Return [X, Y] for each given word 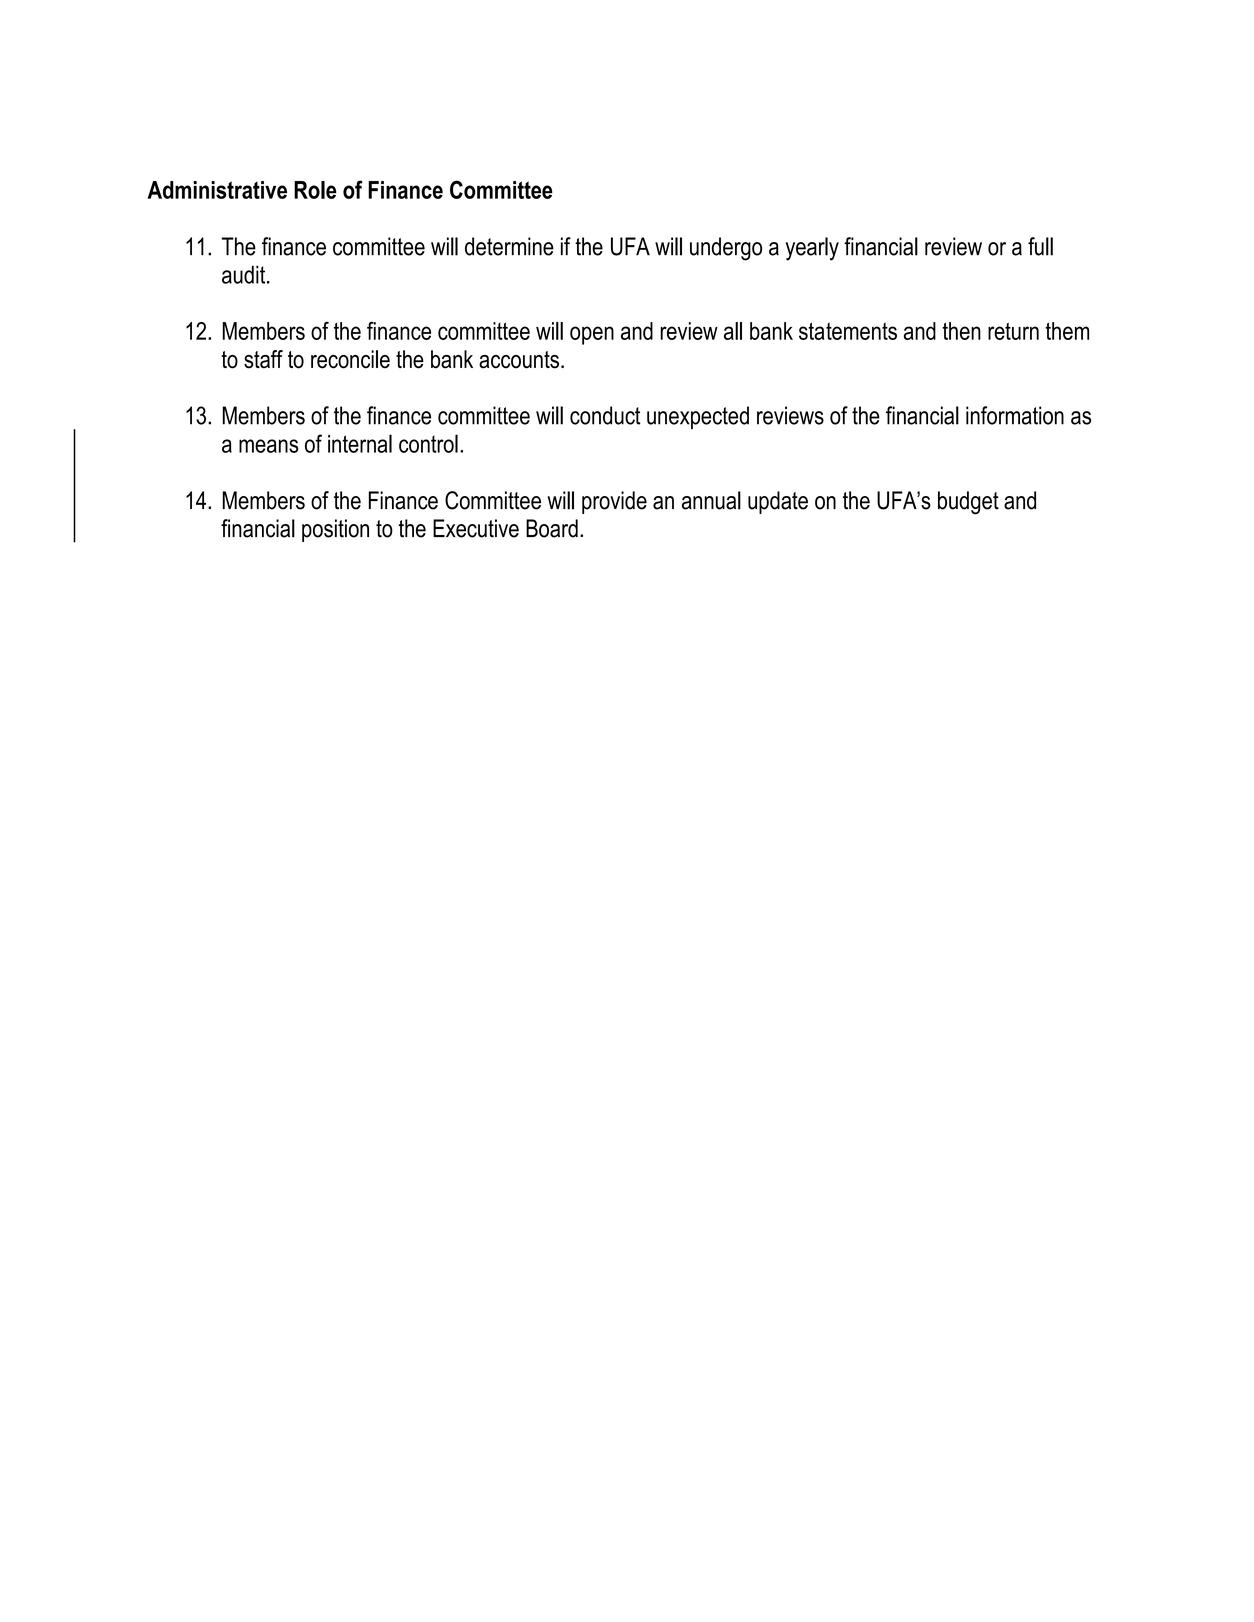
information [1015, 415]
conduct [605, 415]
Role [315, 190]
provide [614, 502]
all [733, 331]
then [961, 331]
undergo [726, 249]
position [335, 530]
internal [360, 443]
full [1040, 246]
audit [245, 274]
